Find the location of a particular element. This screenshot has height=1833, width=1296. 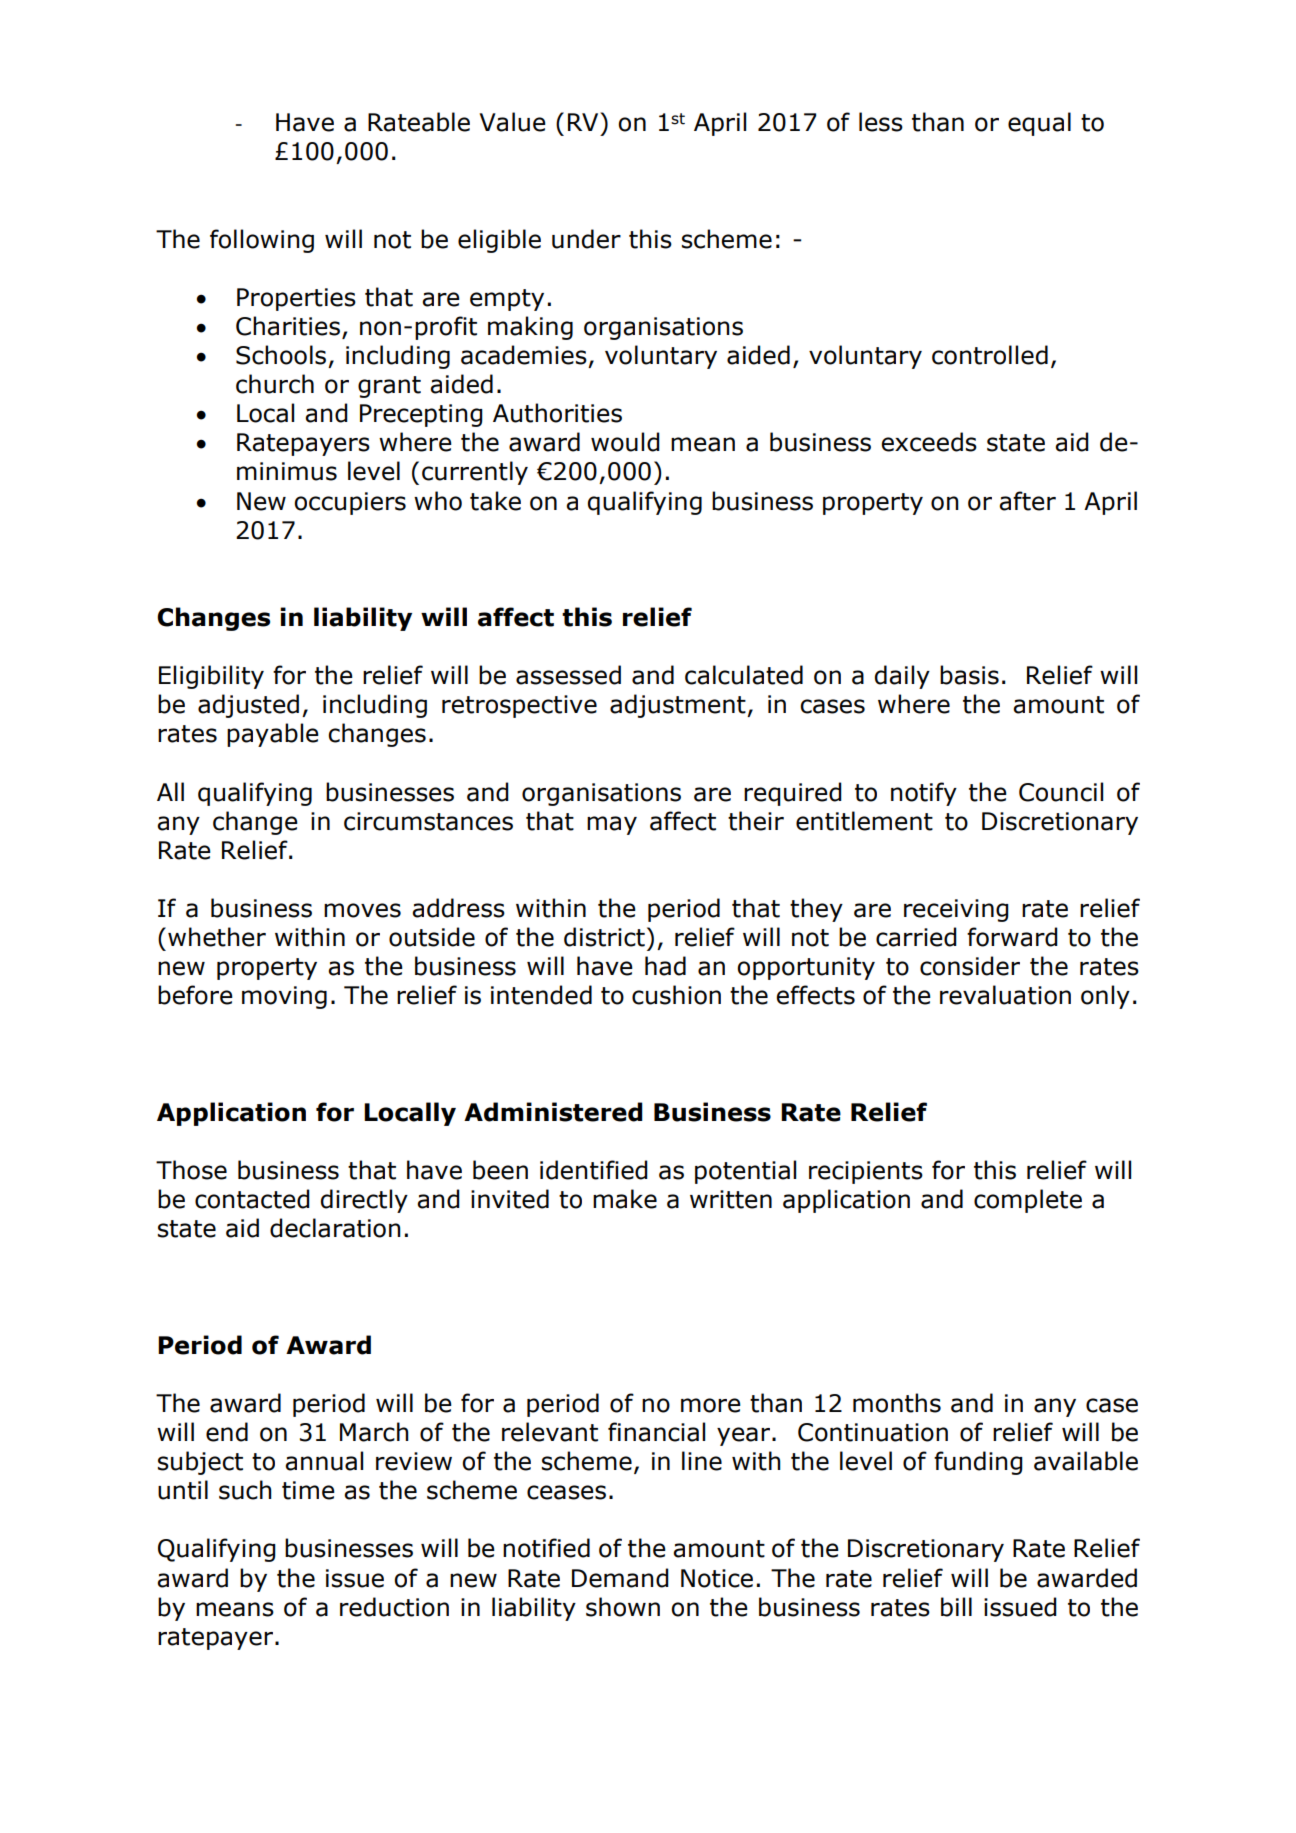

moves is located at coordinates (362, 910).
